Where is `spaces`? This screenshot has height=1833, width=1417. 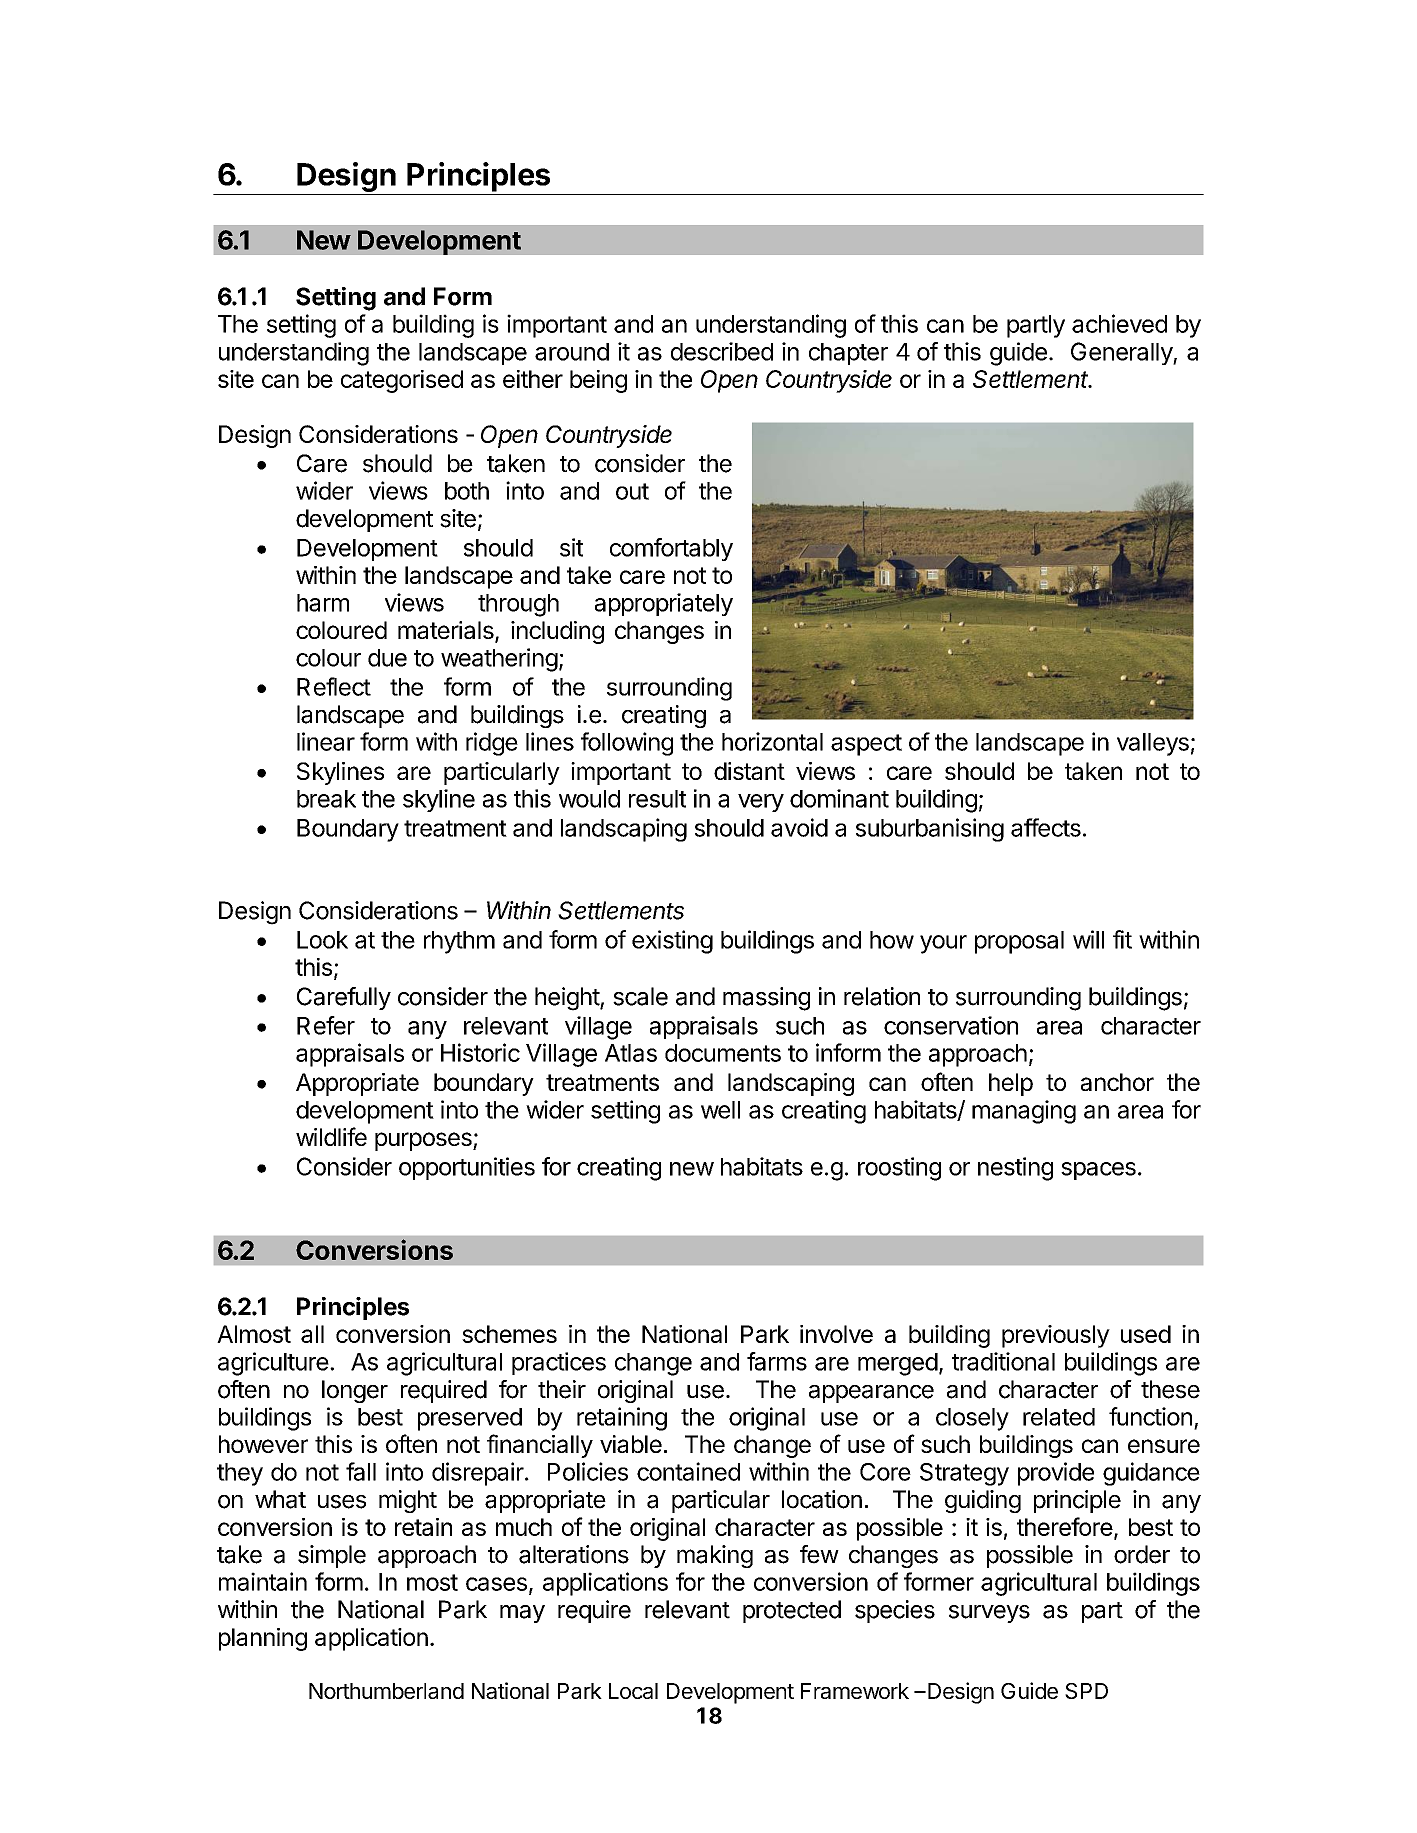
spaces is located at coordinates (1098, 1171).
